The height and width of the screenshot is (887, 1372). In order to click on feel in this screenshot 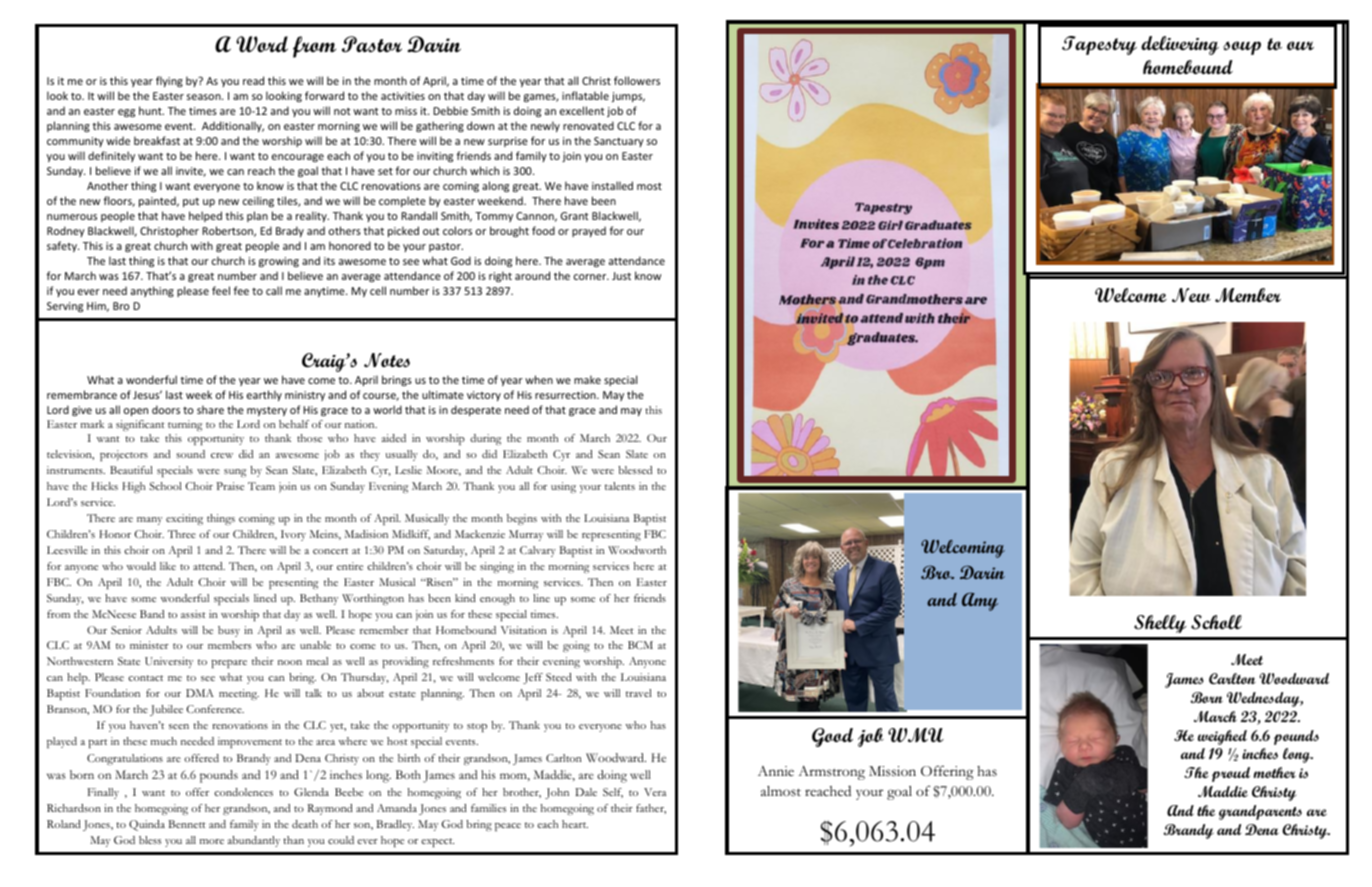, I will do `click(221, 290)`.
